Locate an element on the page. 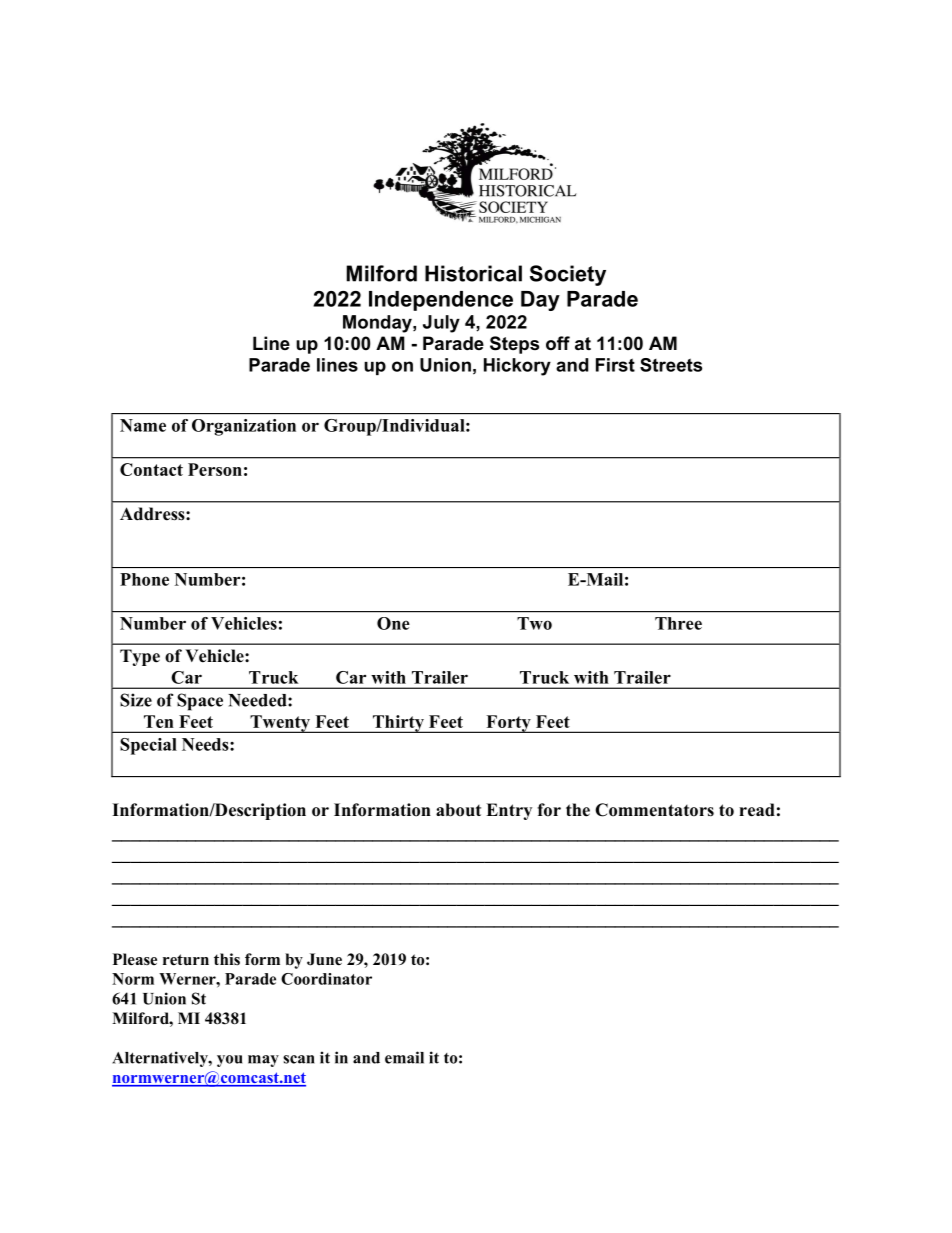  Organization is located at coordinates (244, 427).
